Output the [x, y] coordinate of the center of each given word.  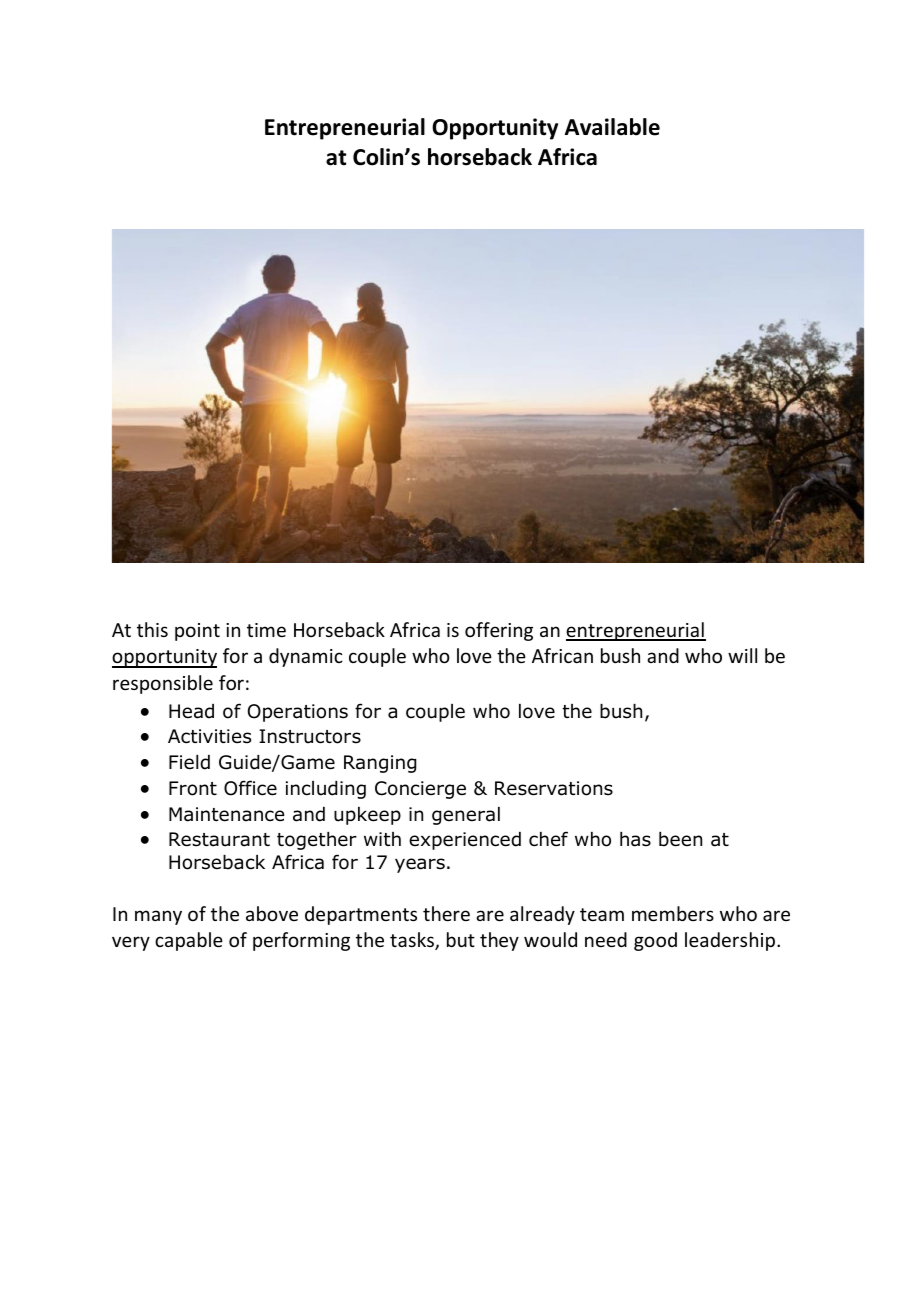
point [197, 632]
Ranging [380, 764]
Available [612, 127]
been [680, 839]
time [266, 630]
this [152, 629]
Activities [209, 736]
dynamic [306, 657]
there [446, 913]
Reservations [554, 788]
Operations [298, 713]
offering [499, 631]
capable [189, 941]
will [742, 655]
